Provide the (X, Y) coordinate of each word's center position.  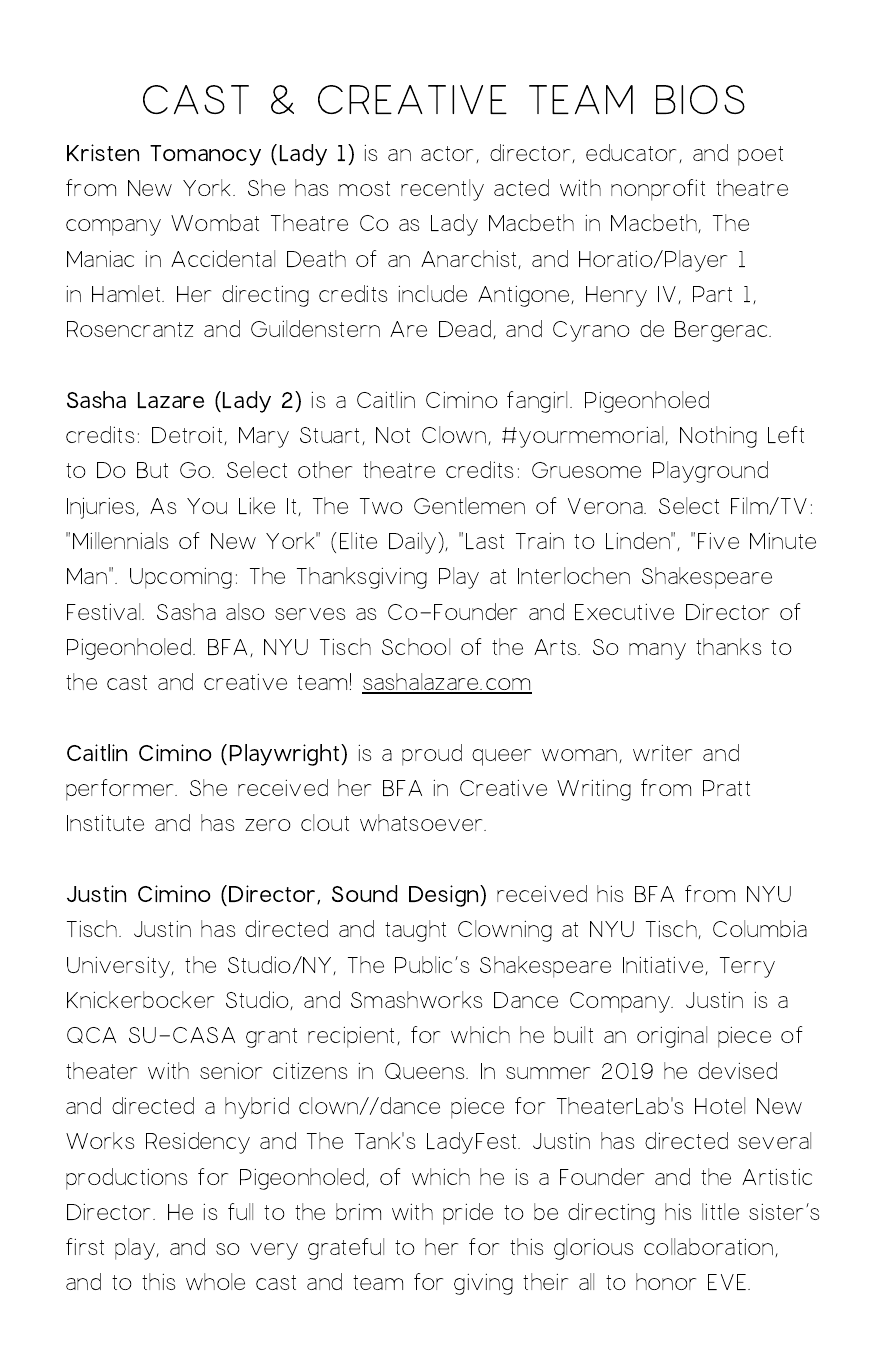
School (416, 646)
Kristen (103, 152)
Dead (465, 328)
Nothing (718, 437)
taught (415, 931)
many (657, 651)
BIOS (700, 99)
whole (215, 1281)
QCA (91, 1035)
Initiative (664, 966)
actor (449, 154)
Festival (105, 611)
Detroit (188, 436)
